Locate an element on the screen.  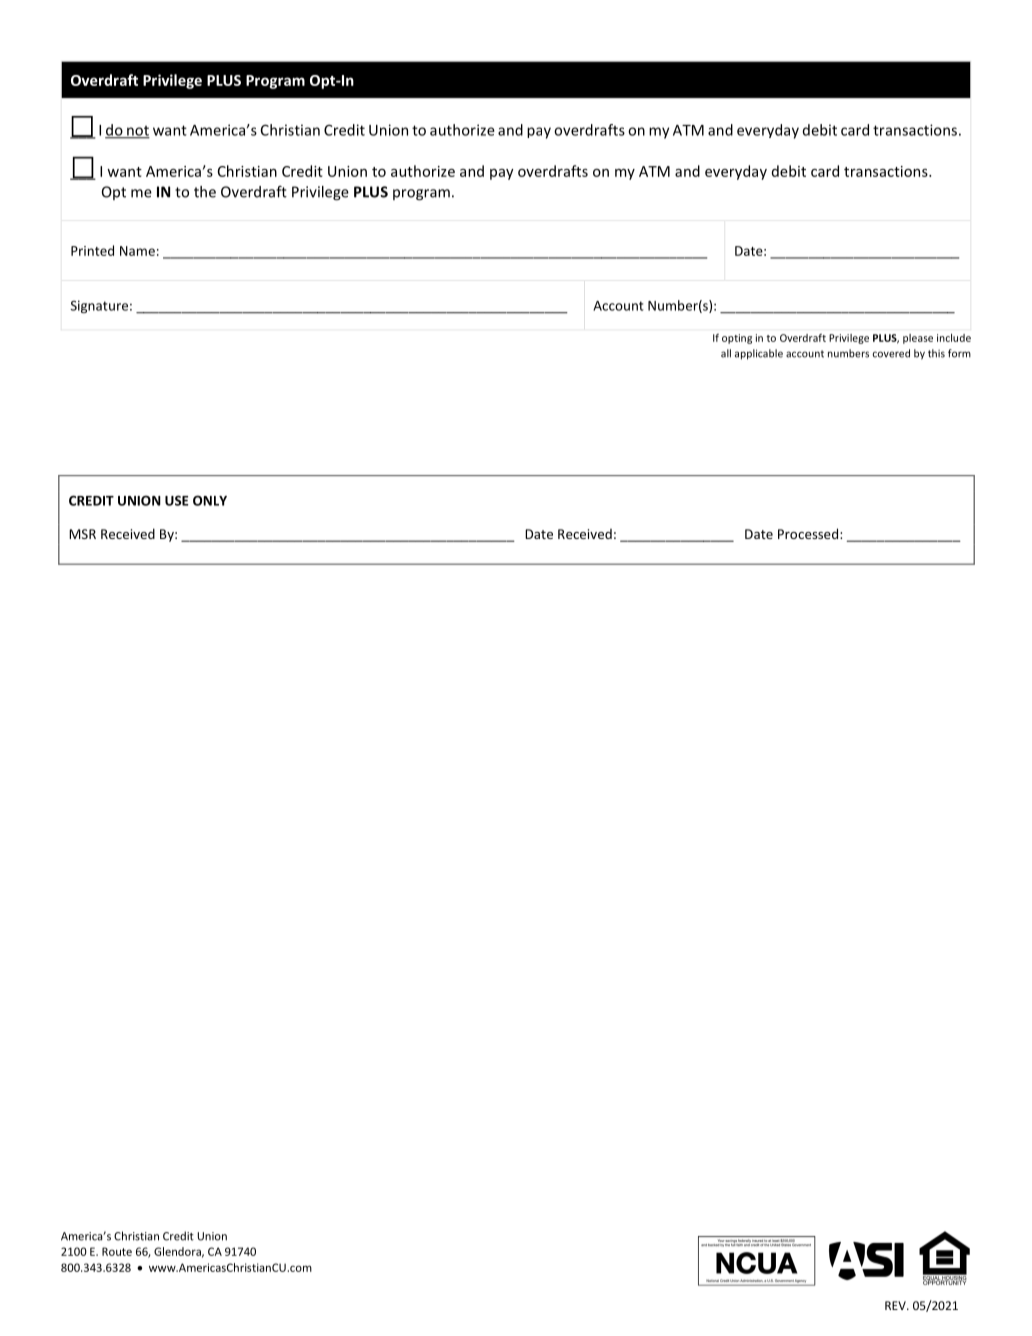
applicable is located at coordinates (759, 354).
